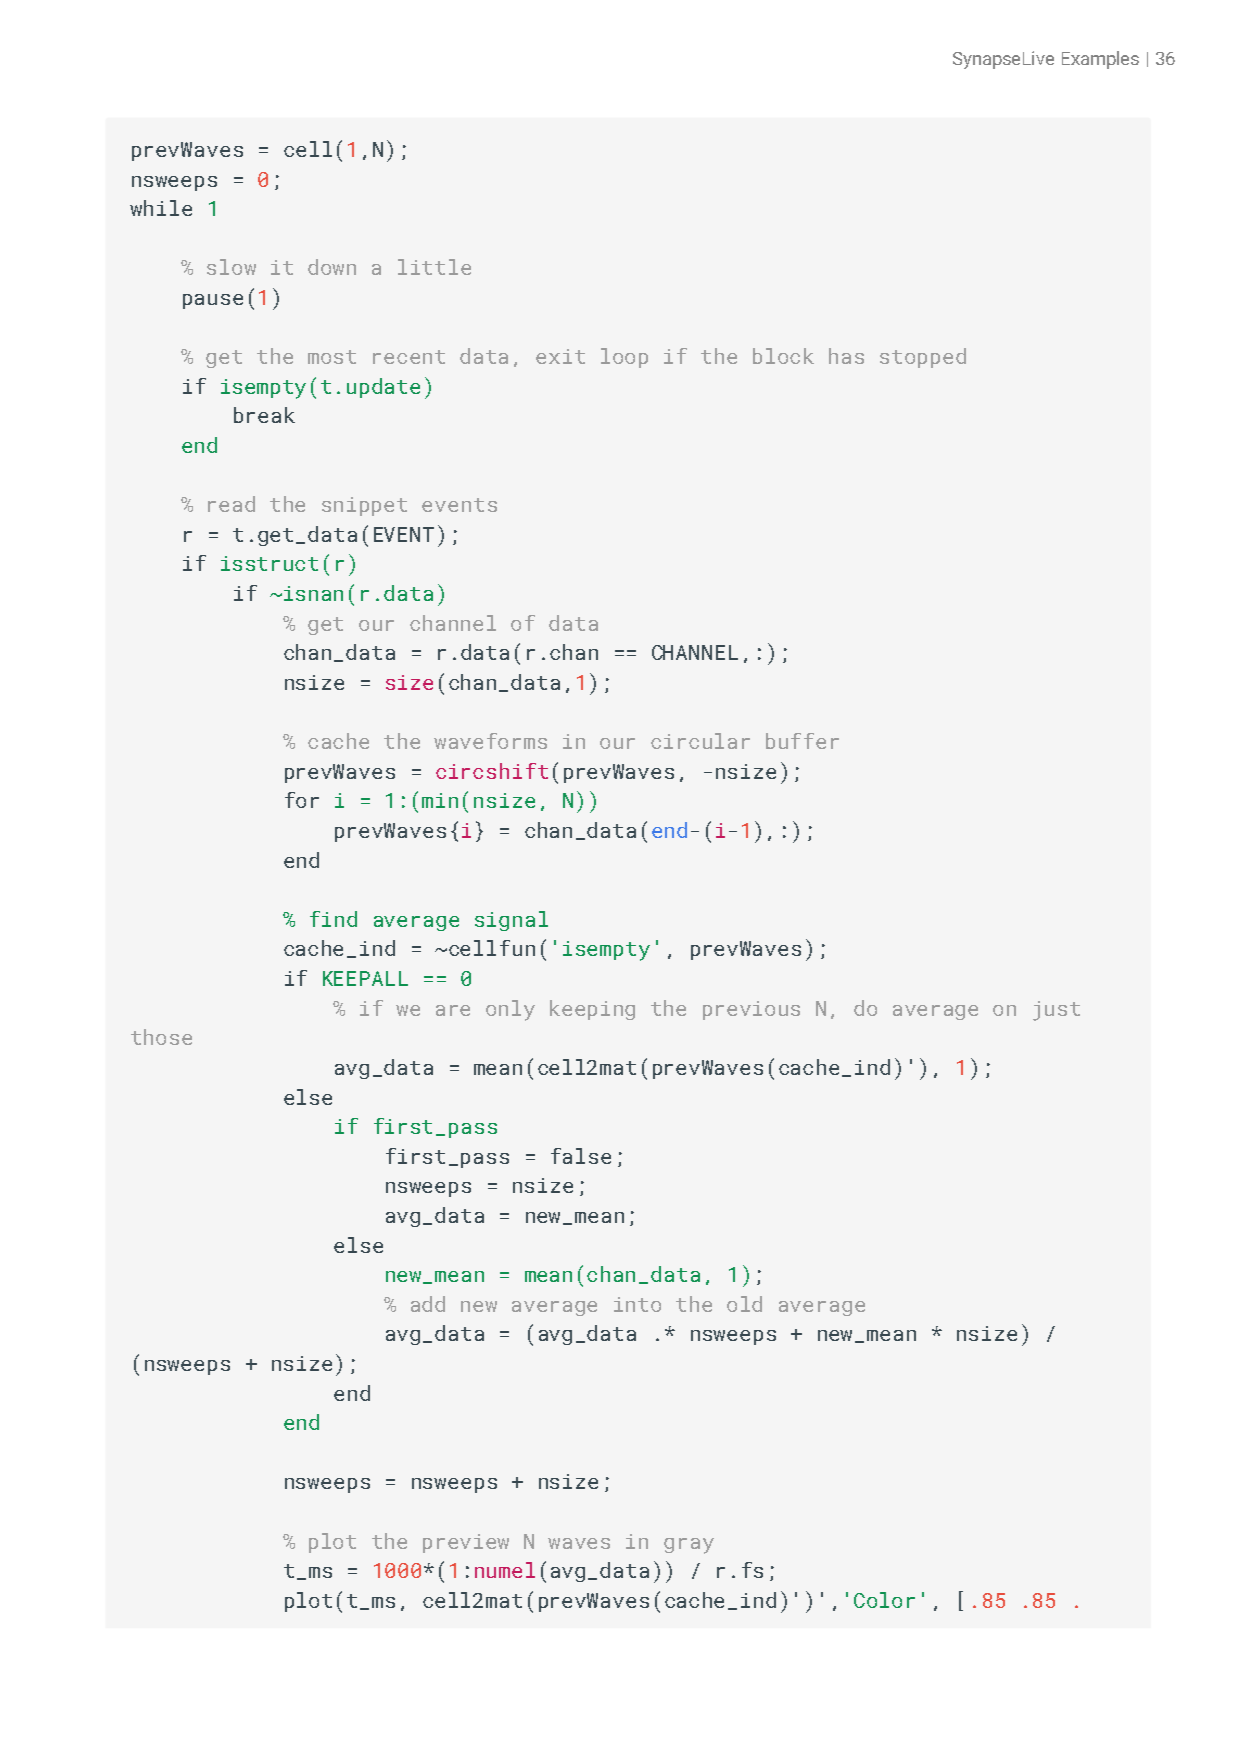  I want to click on stopped, so click(923, 358).
